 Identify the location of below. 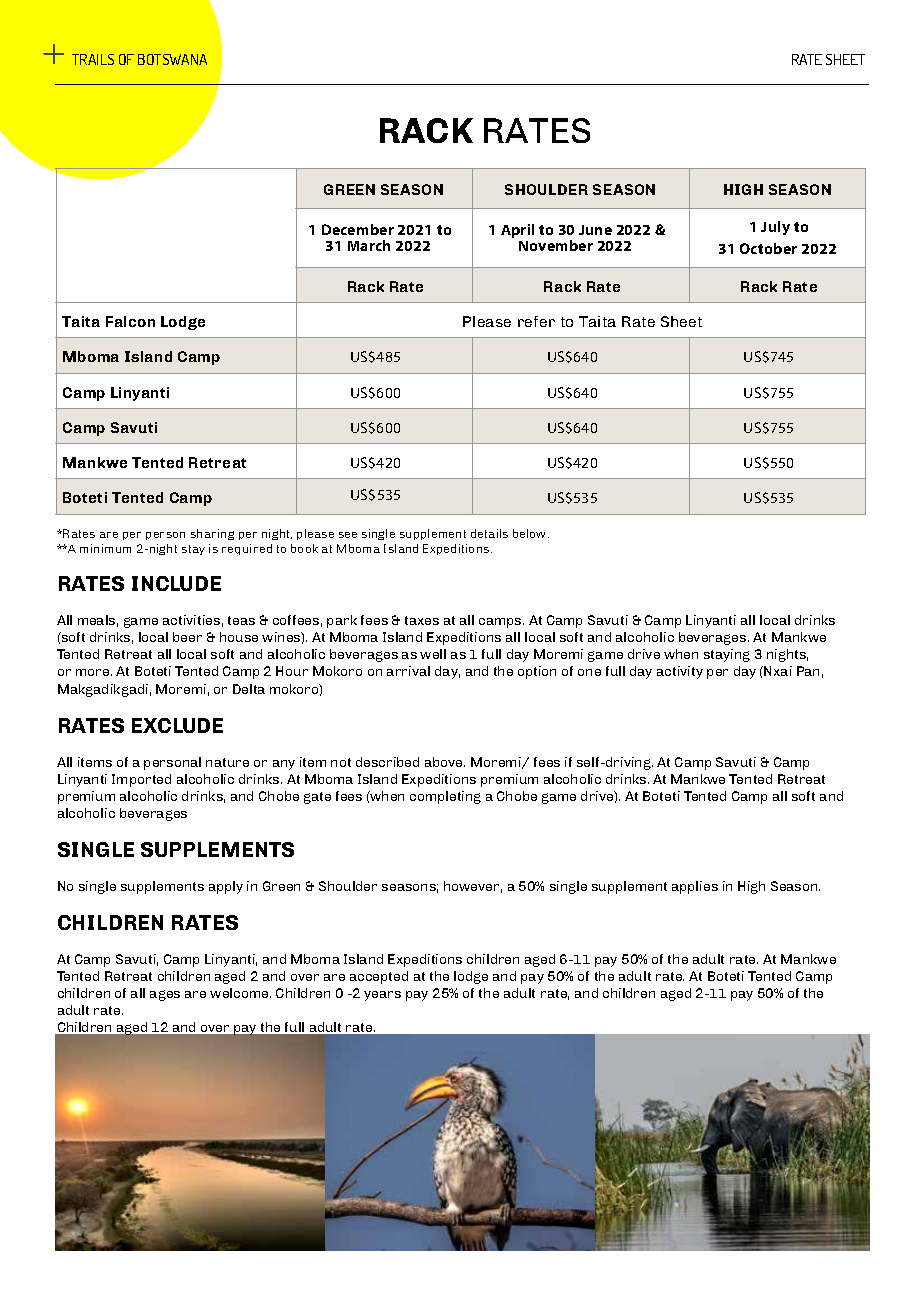
(531, 533).
